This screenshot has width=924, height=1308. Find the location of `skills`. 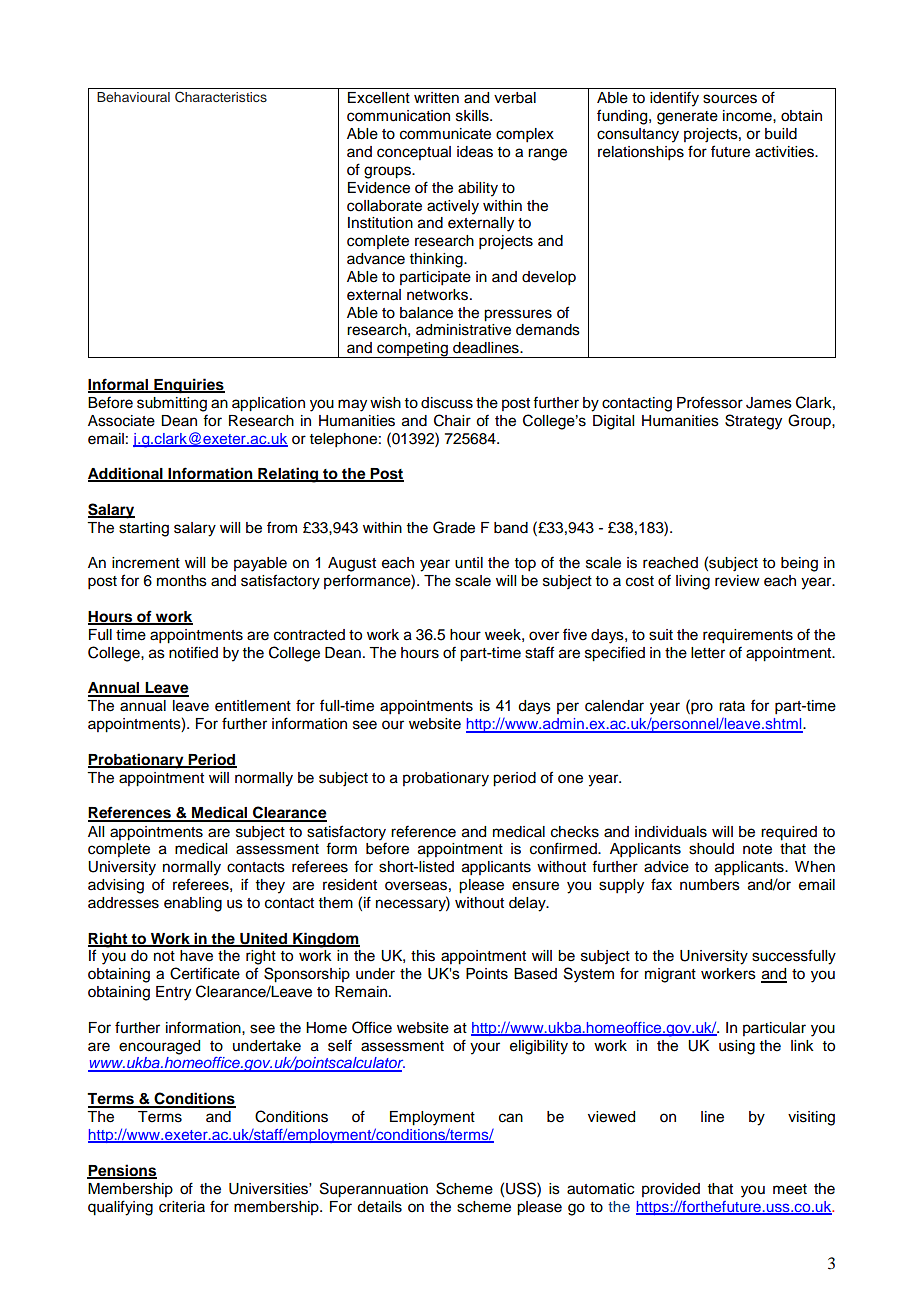

skills is located at coordinates (473, 116).
